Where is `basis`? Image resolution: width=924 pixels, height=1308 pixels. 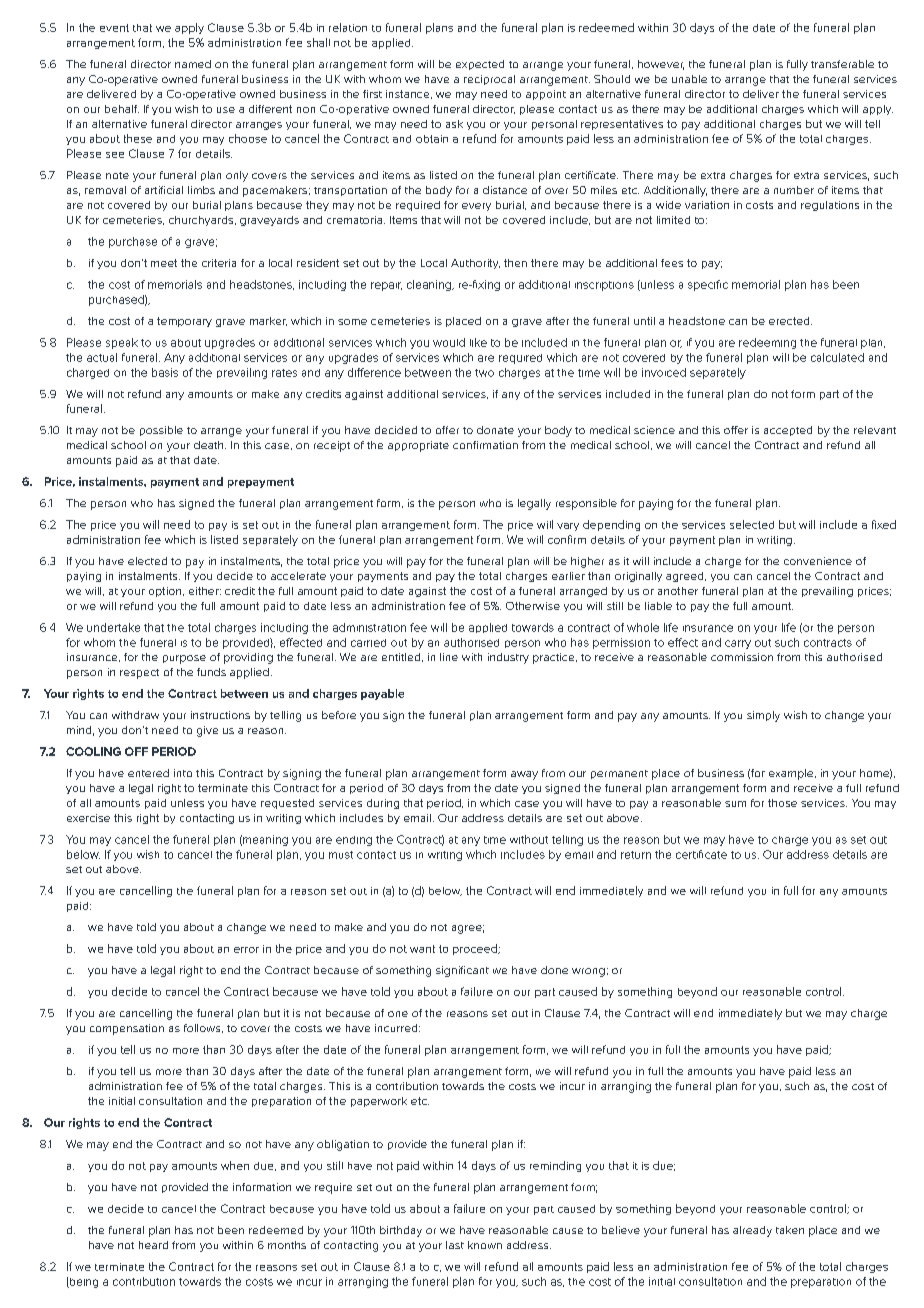
basis is located at coordinates (165, 372).
